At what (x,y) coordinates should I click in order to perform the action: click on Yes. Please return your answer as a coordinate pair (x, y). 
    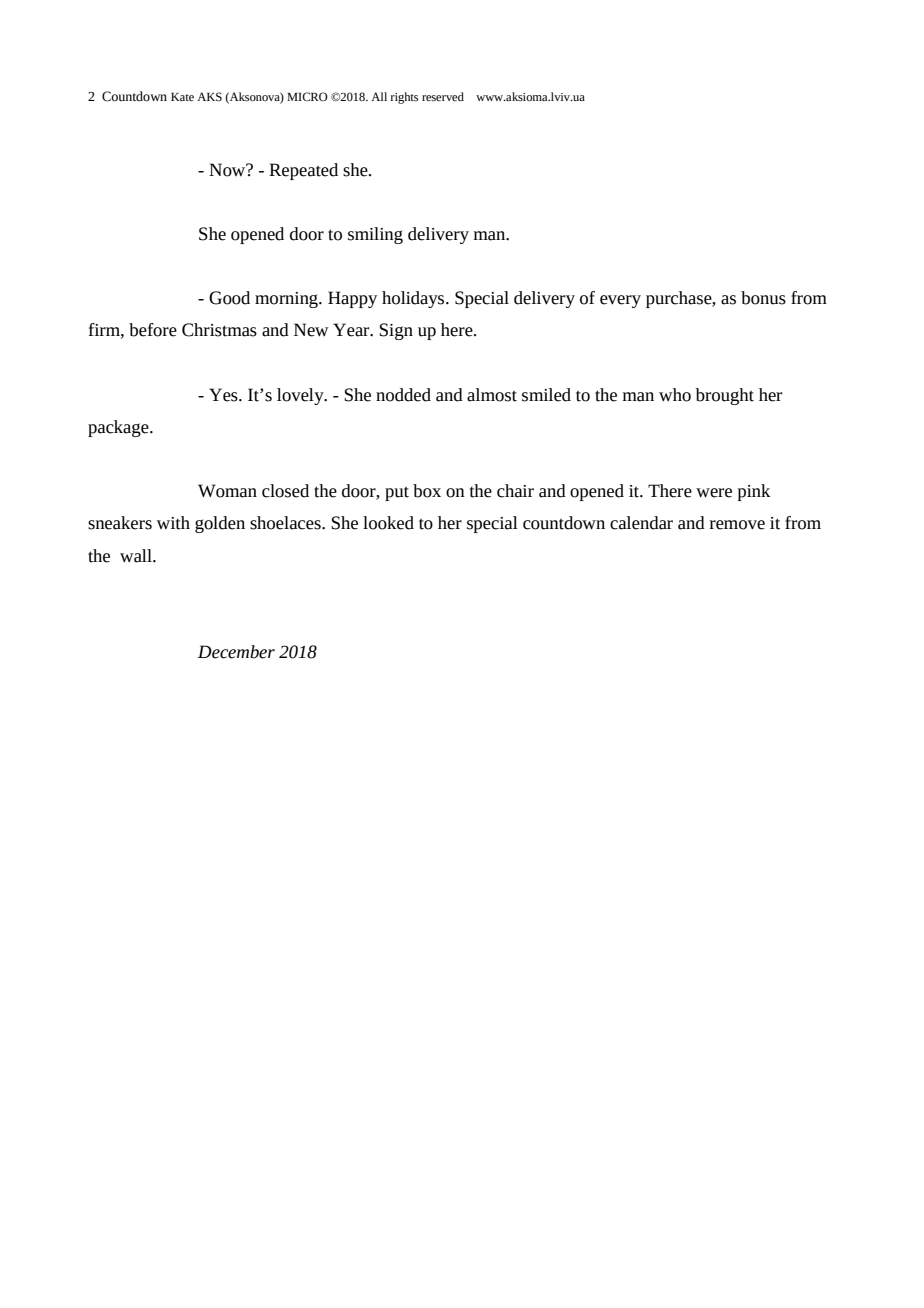
    Looking at the image, I should click on (224, 395).
